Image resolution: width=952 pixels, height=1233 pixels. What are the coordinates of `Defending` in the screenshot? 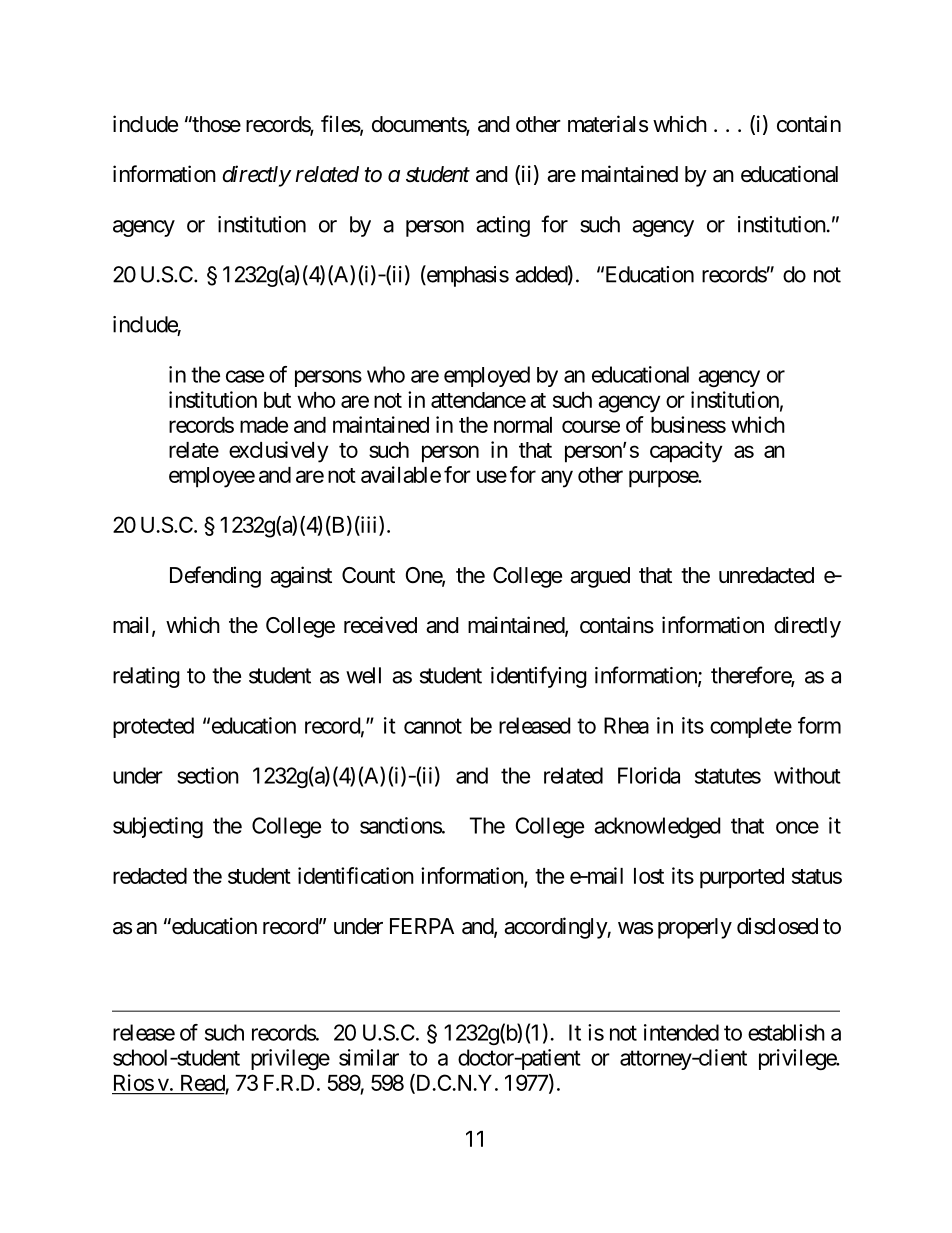 It's located at (215, 577).
